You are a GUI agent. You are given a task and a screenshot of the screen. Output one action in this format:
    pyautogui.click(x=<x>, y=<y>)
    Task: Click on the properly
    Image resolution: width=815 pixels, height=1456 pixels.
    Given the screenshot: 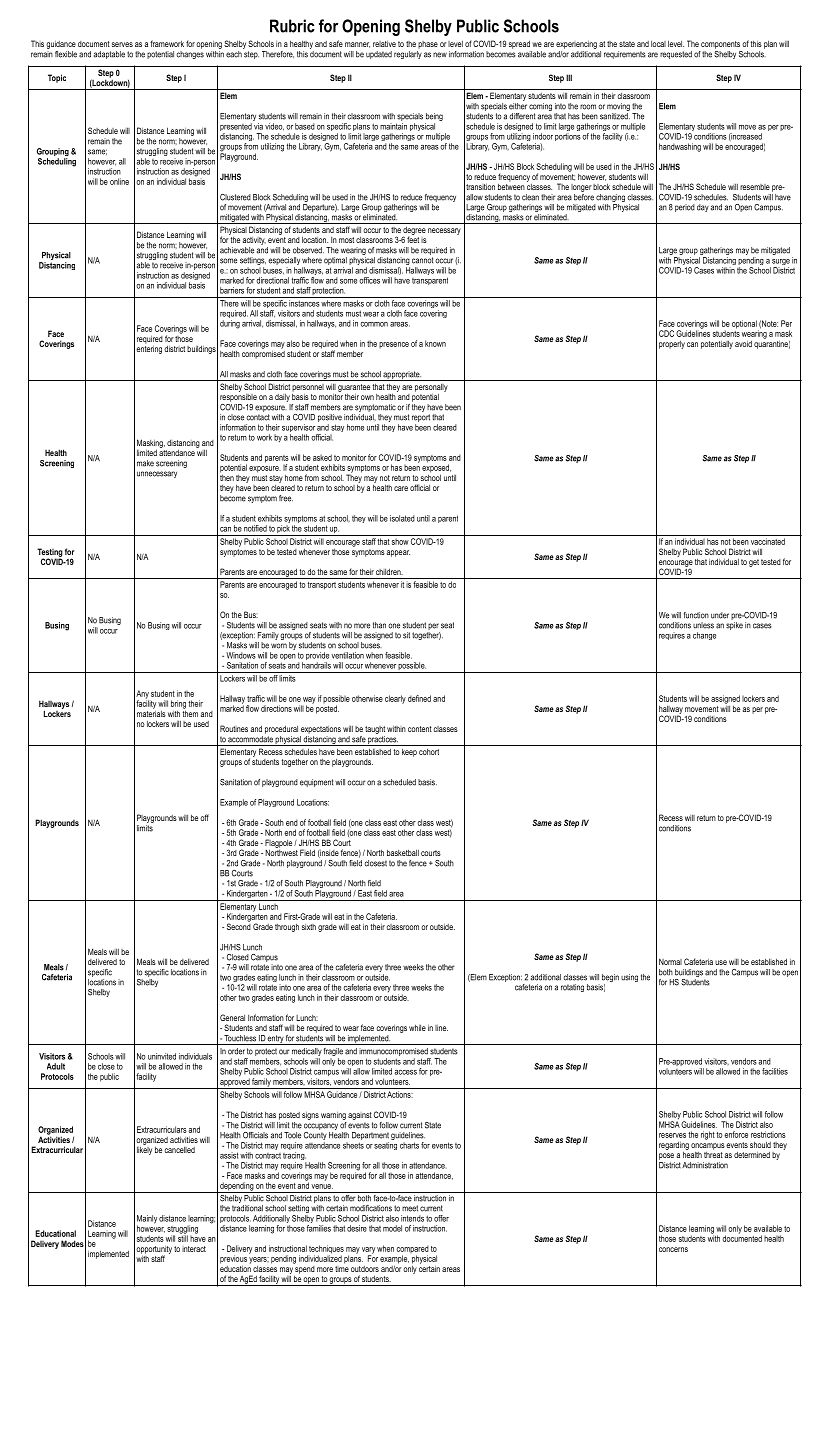 What is the action you would take?
    pyautogui.click(x=672, y=345)
